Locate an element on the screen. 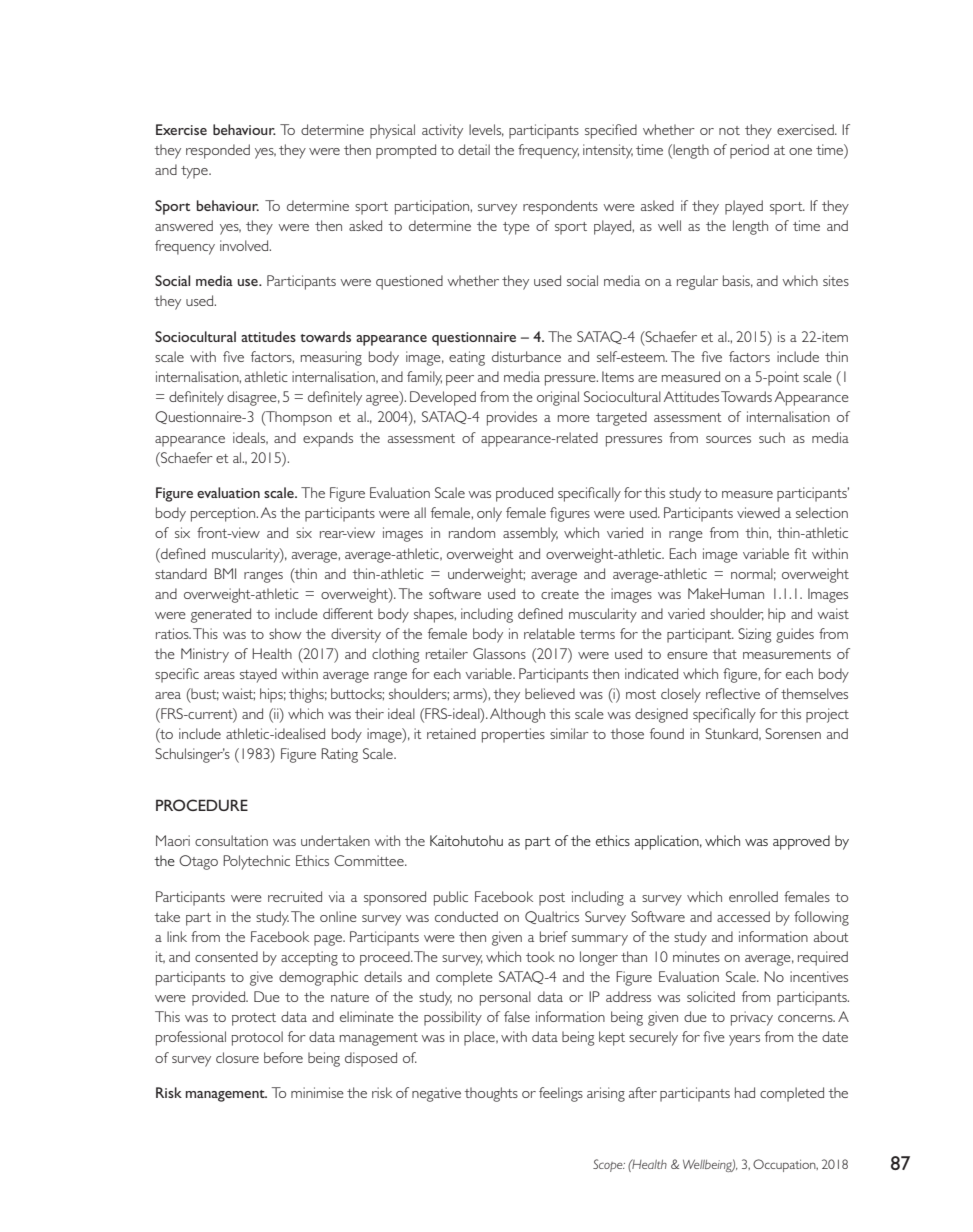 The width and height of the screenshot is (973, 1232). period is located at coordinates (749, 151).
